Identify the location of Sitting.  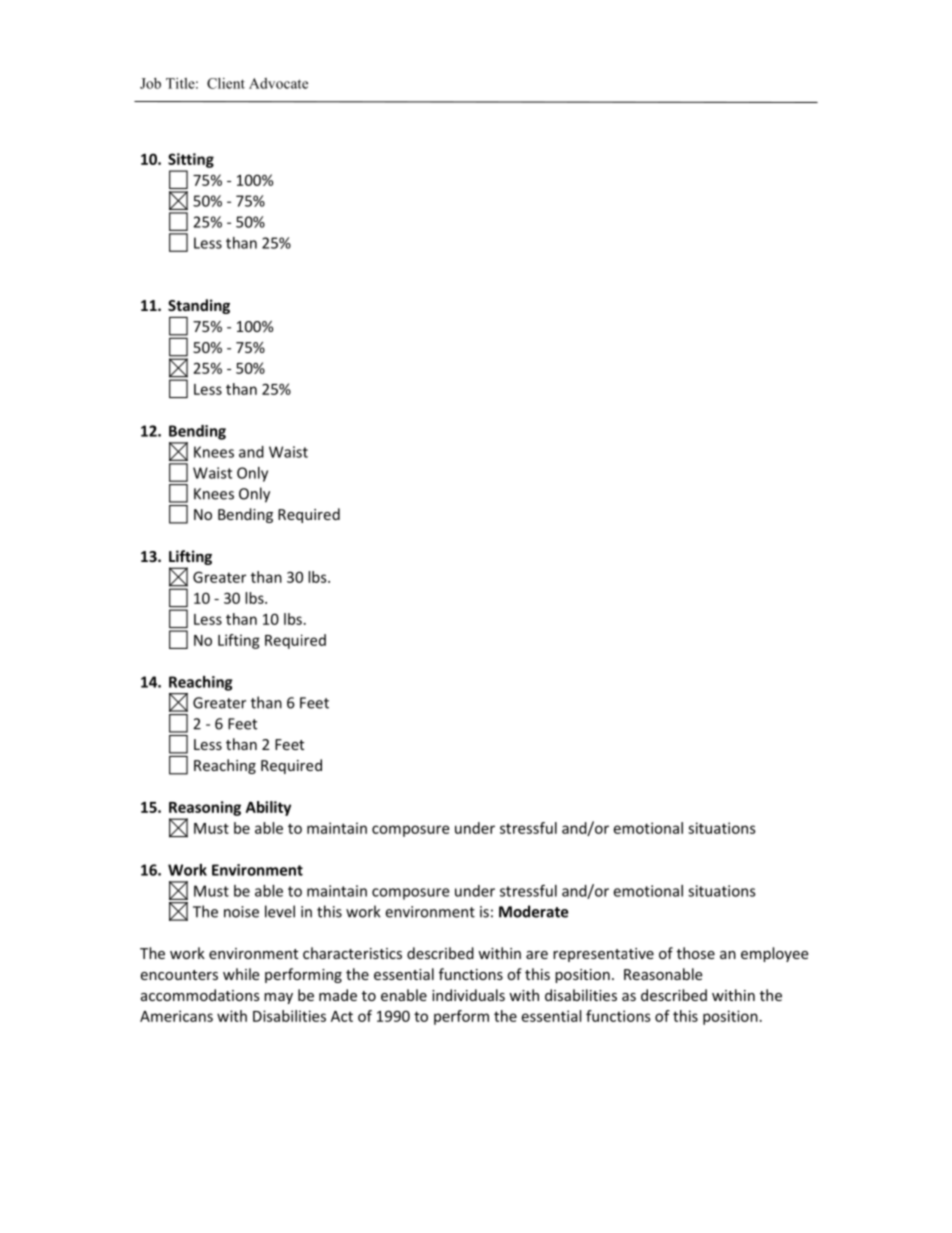
(191, 160).
